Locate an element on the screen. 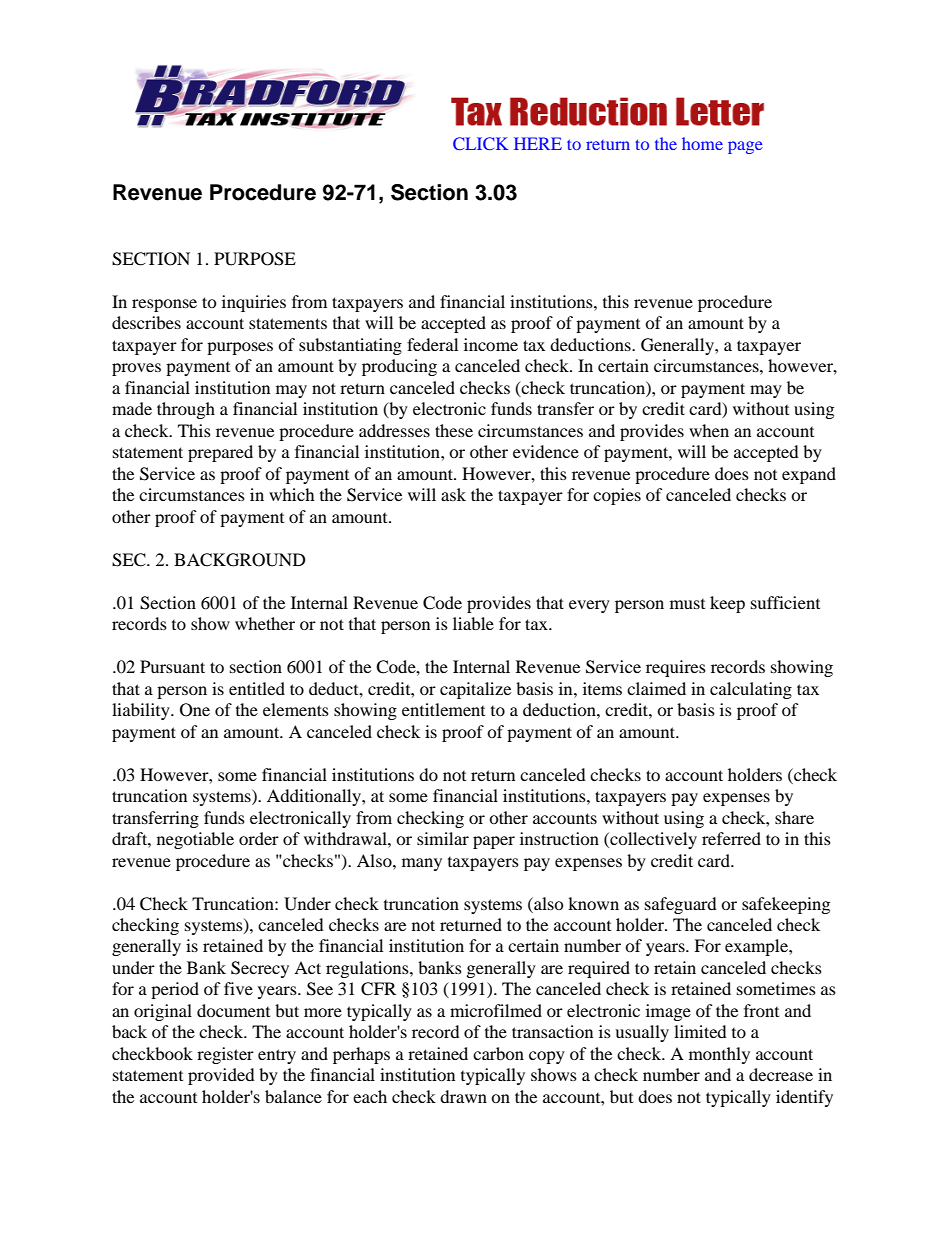  prepared is located at coordinates (220, 453).
